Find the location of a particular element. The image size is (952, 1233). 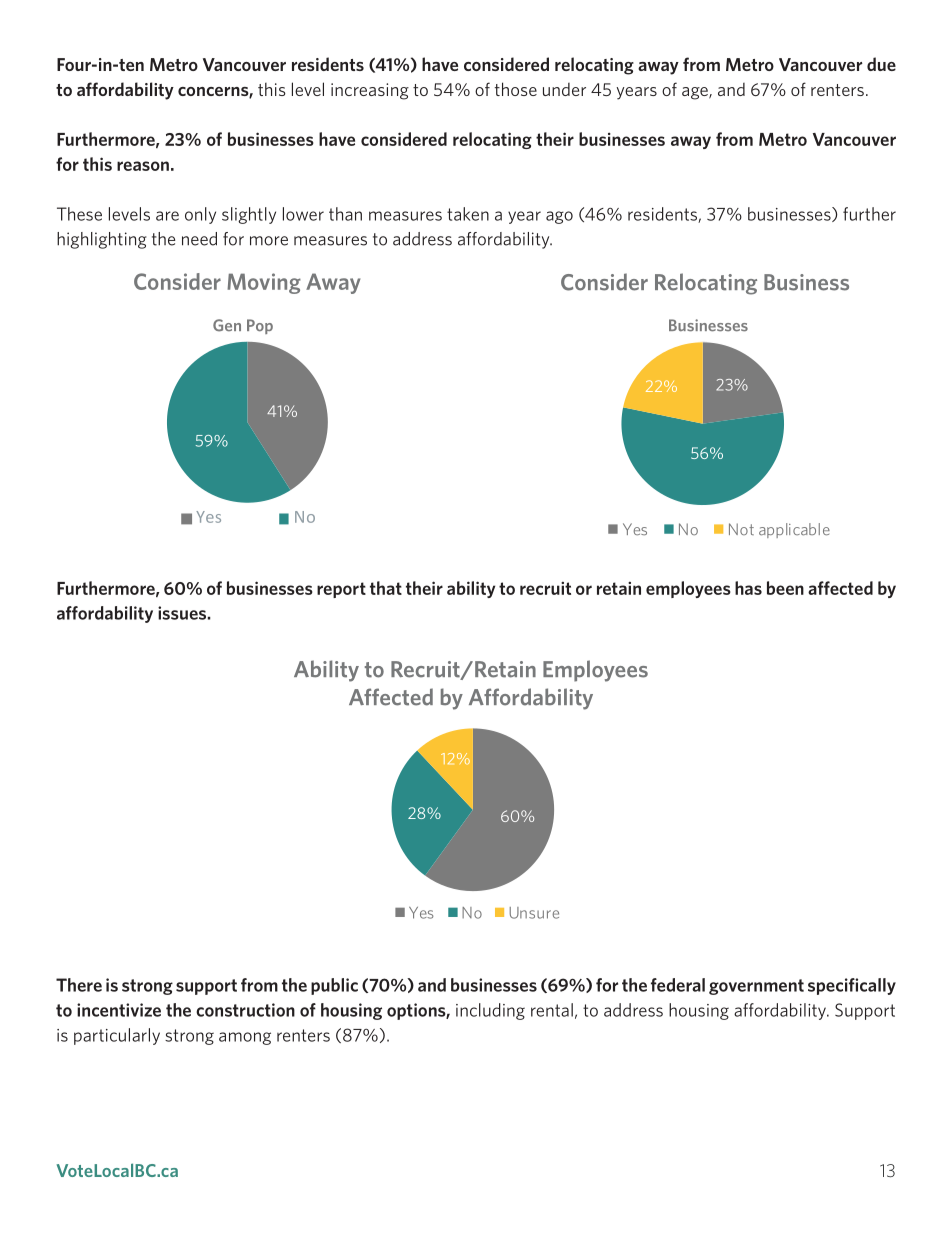

including is located at coordinates (490, 1011).
